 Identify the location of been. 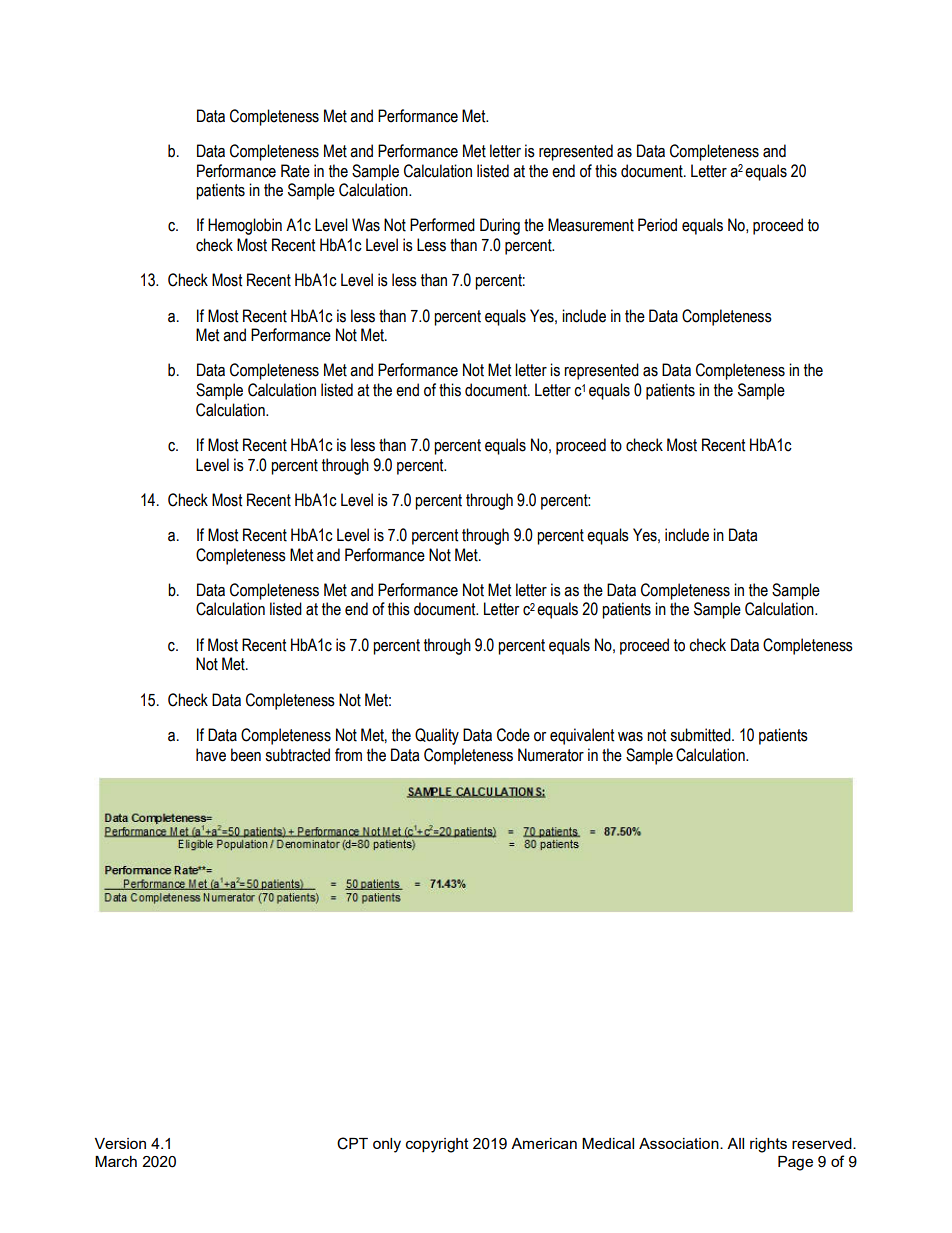
(246, 755).
